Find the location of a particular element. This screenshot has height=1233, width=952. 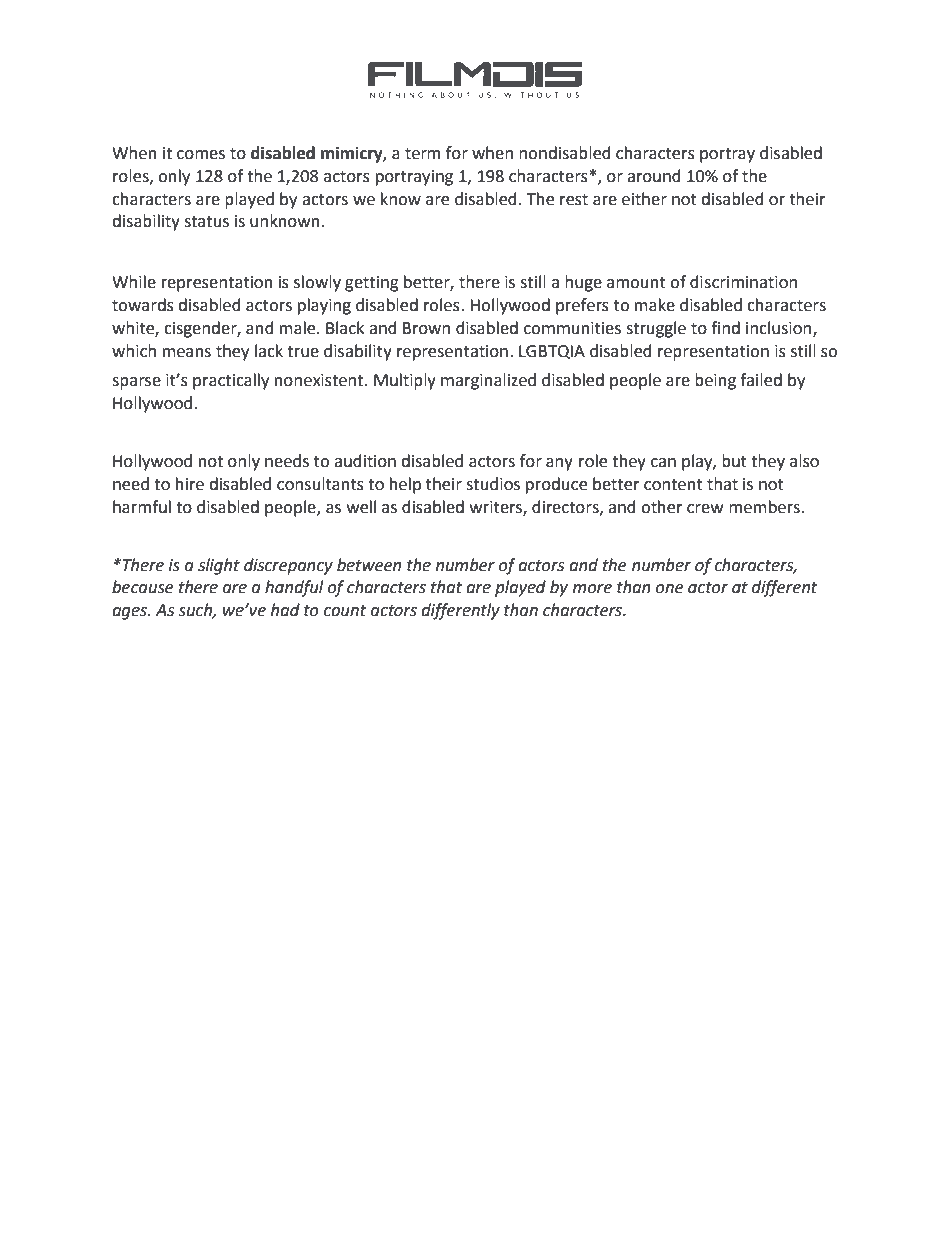

marginalized is located at coordinates (488, 381).
